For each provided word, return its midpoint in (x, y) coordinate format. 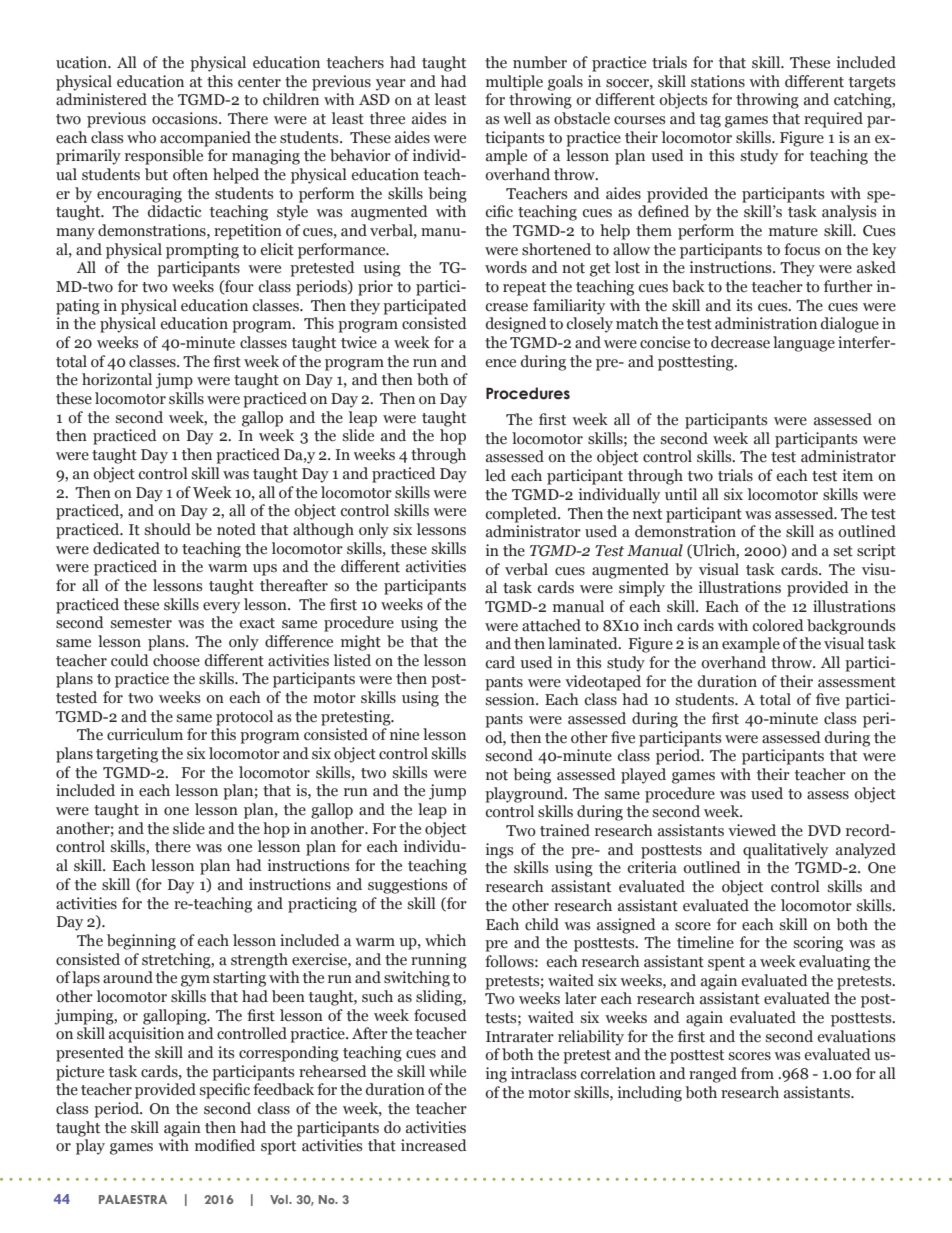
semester (141, 623)
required (833, 120)
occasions (186, 118)
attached (551, 625)
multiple (514, 83)
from (757, 1073)
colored (778, 625)
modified (225, 1145)
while (447, 1071)
